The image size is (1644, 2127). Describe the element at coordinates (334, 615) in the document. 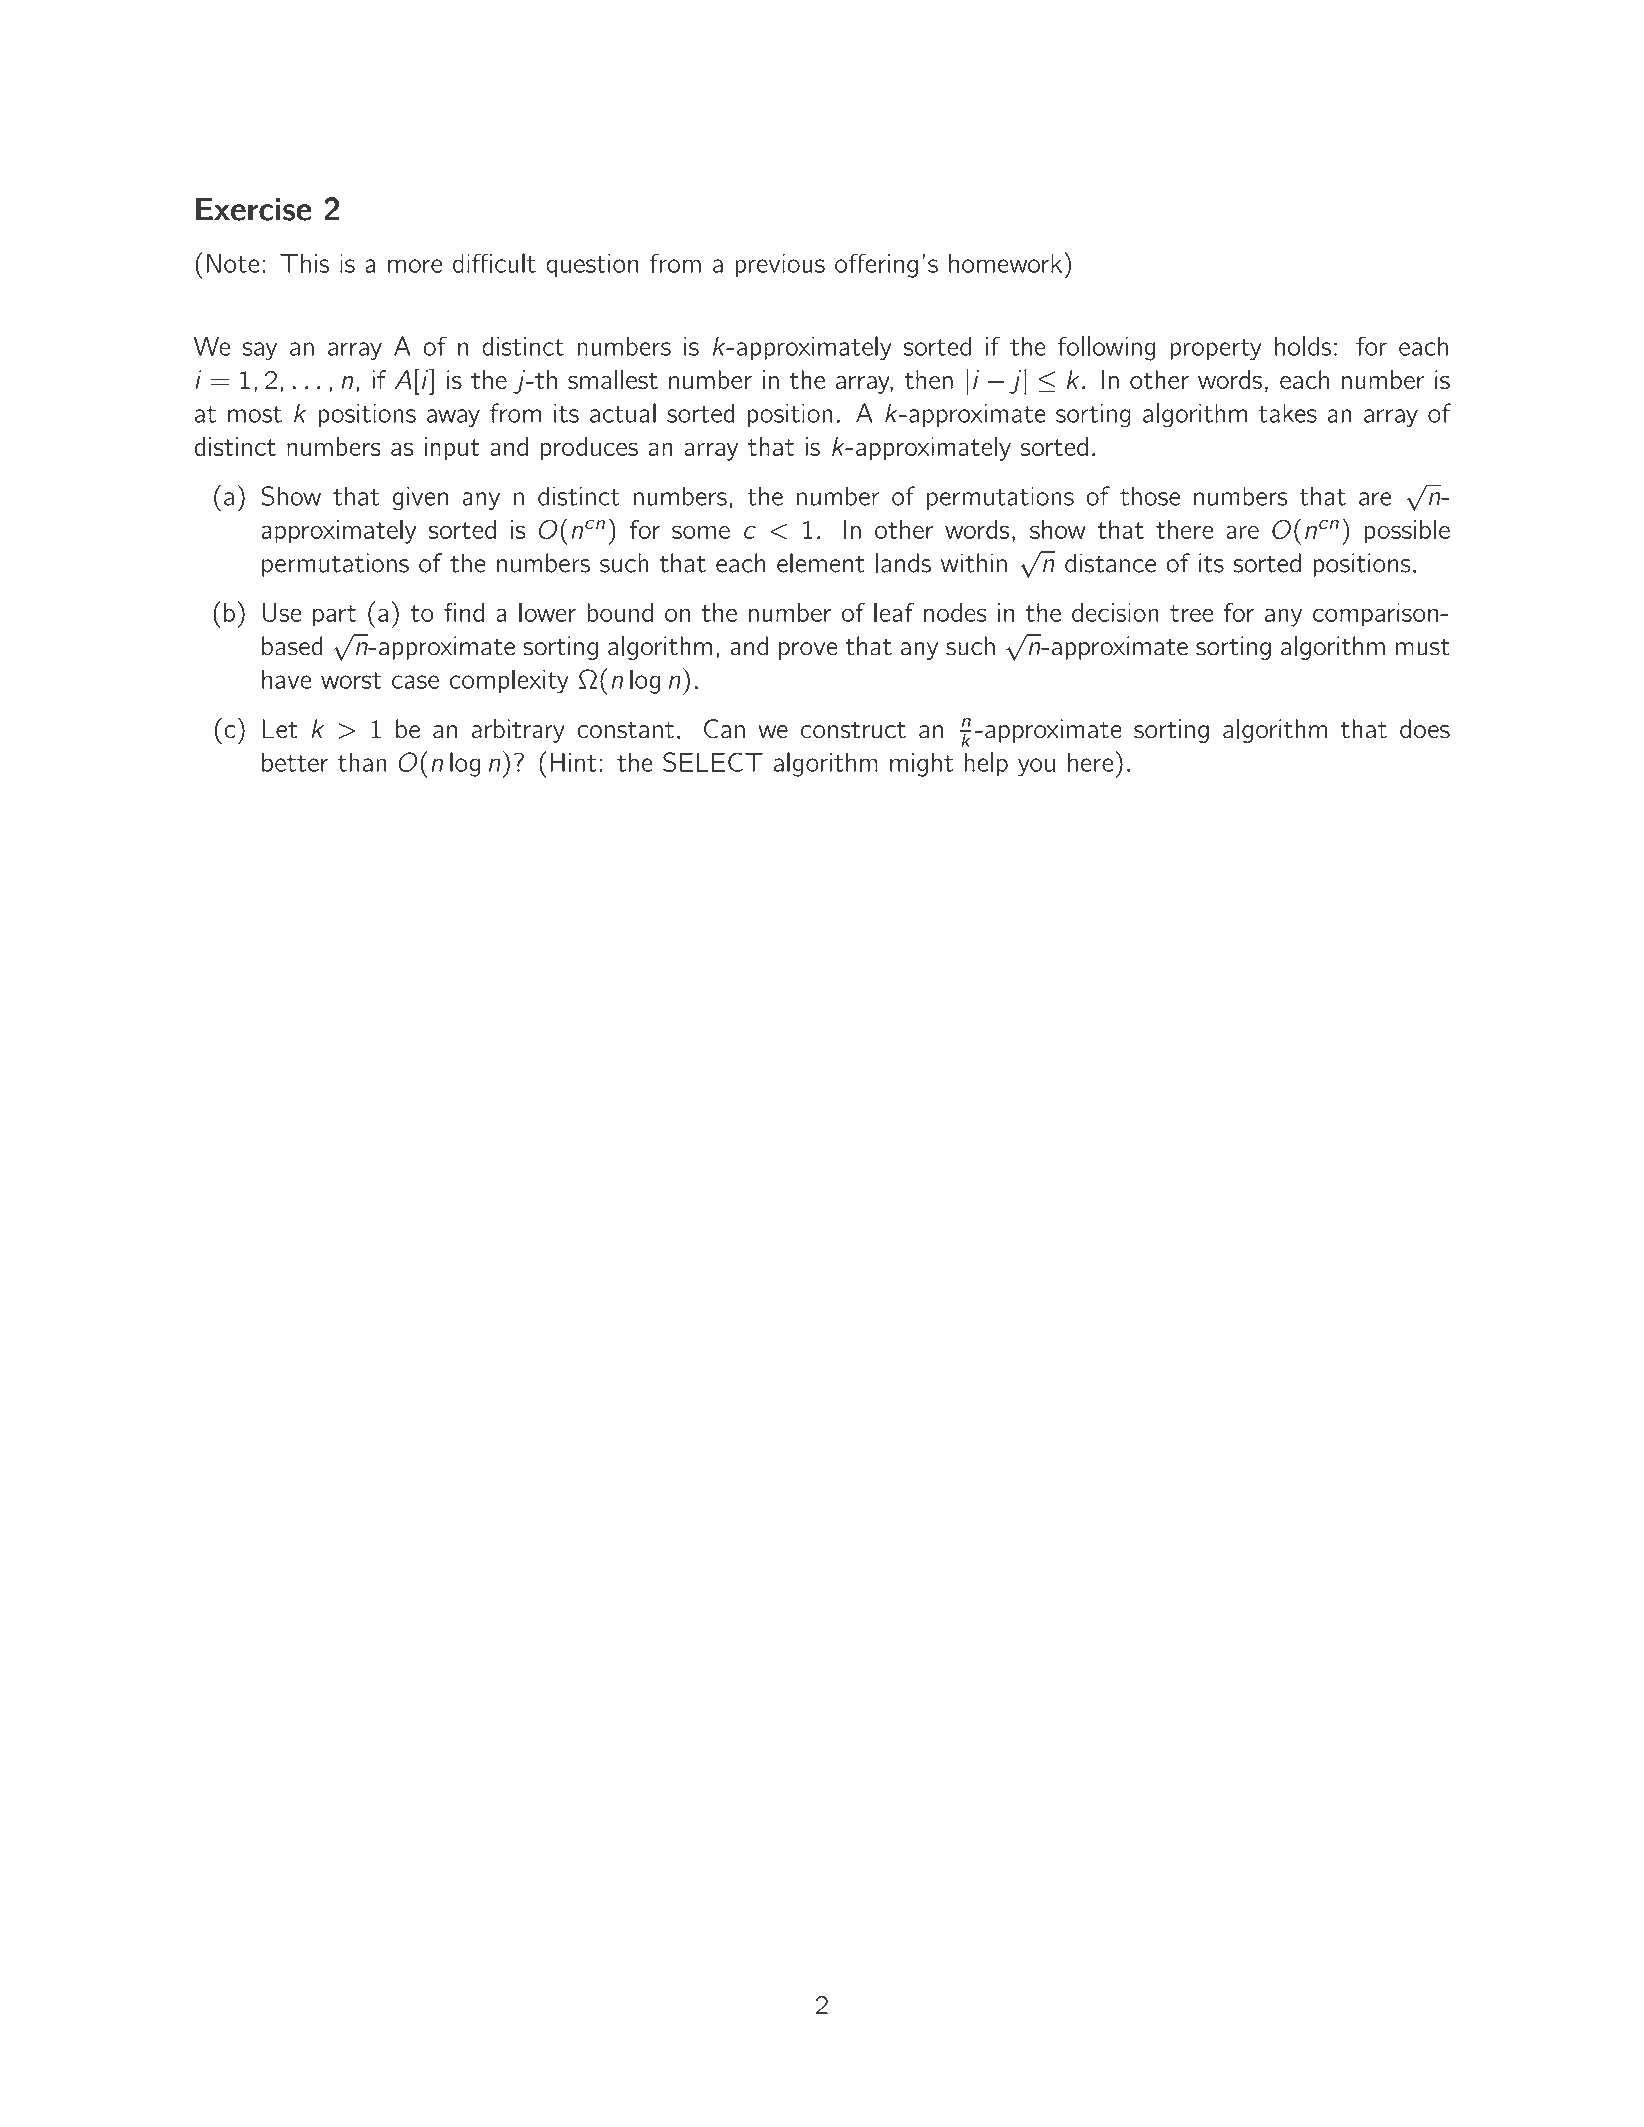

I see `part` at that location.
